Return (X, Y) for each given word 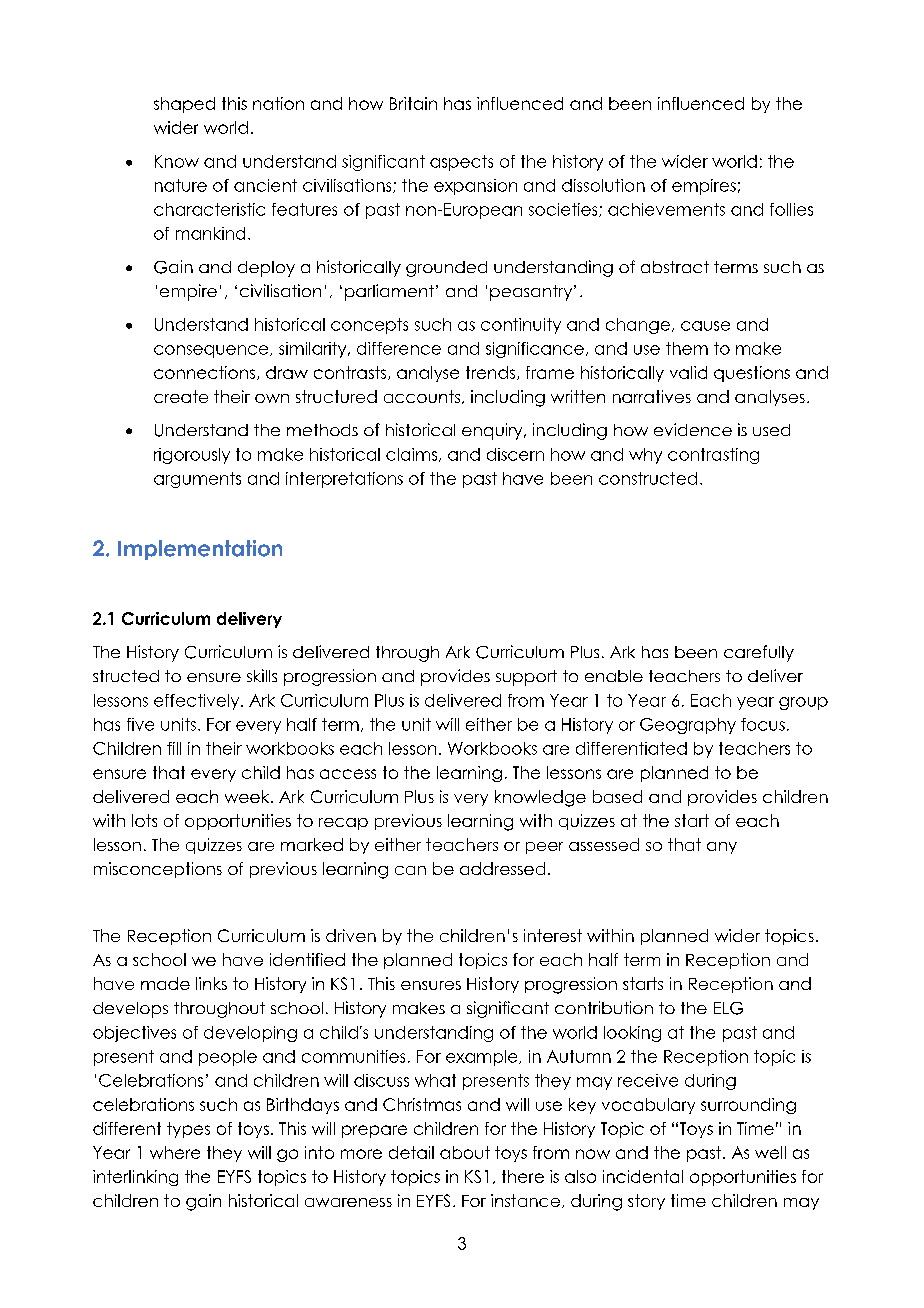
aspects (461, 163)
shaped (184, 105)
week (248, 796)
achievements (666, 209)
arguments (197, 480)
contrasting (713, 456)
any (722, 848)
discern (515, 454)
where (175, 1152)
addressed (502, 868)
